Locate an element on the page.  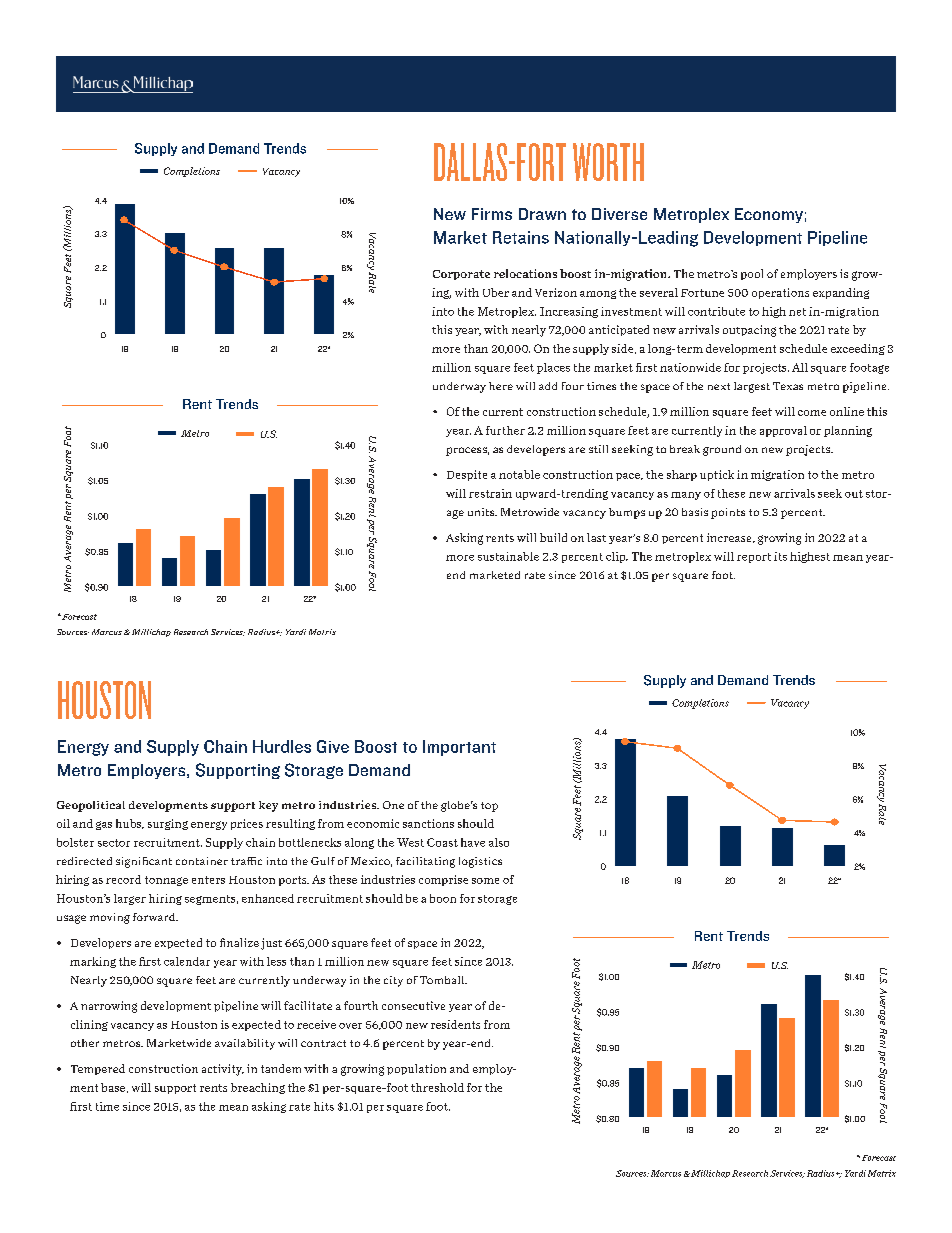
Economy is located at coordinates (769, 215).
